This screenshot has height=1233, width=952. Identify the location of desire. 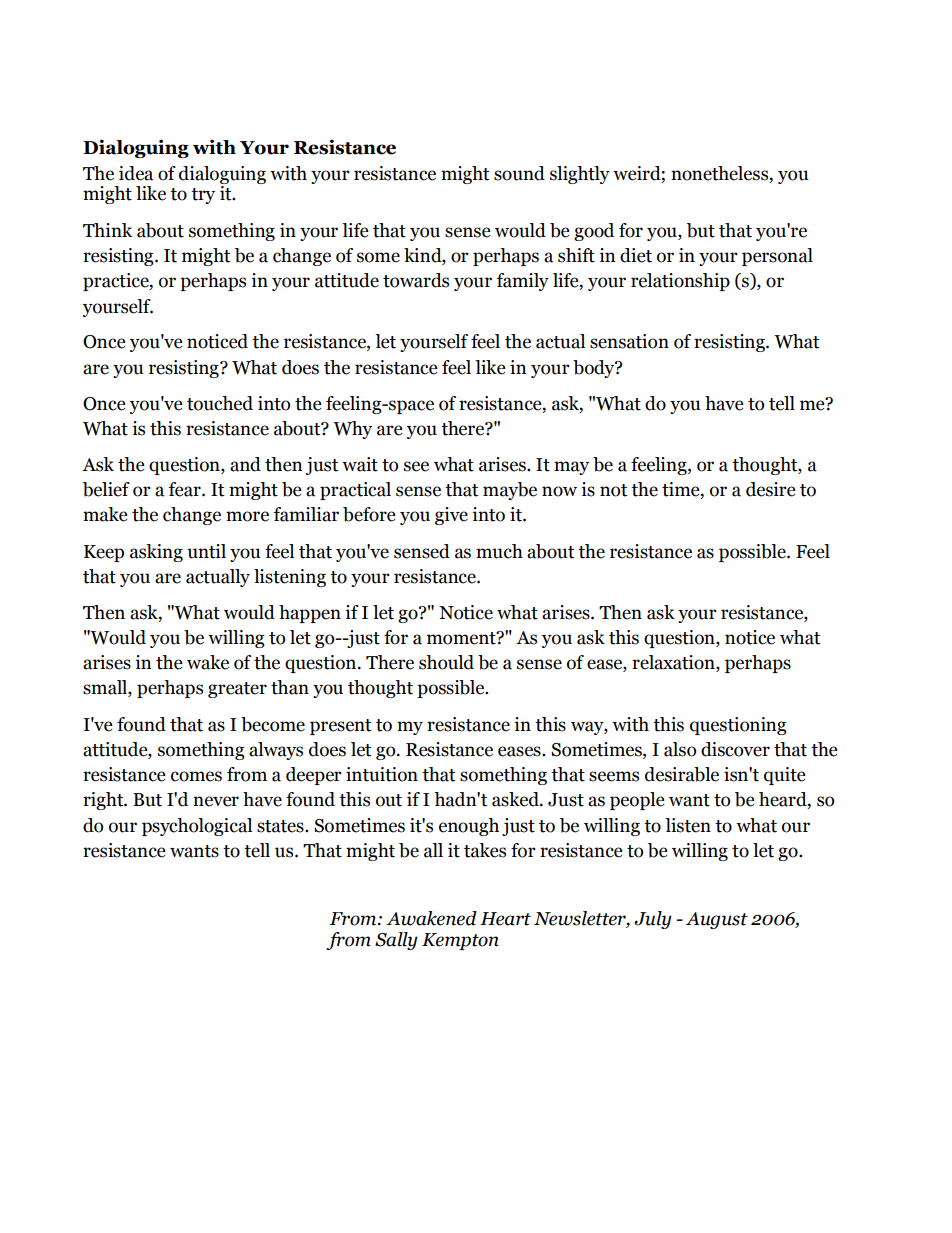
(771, 489).
